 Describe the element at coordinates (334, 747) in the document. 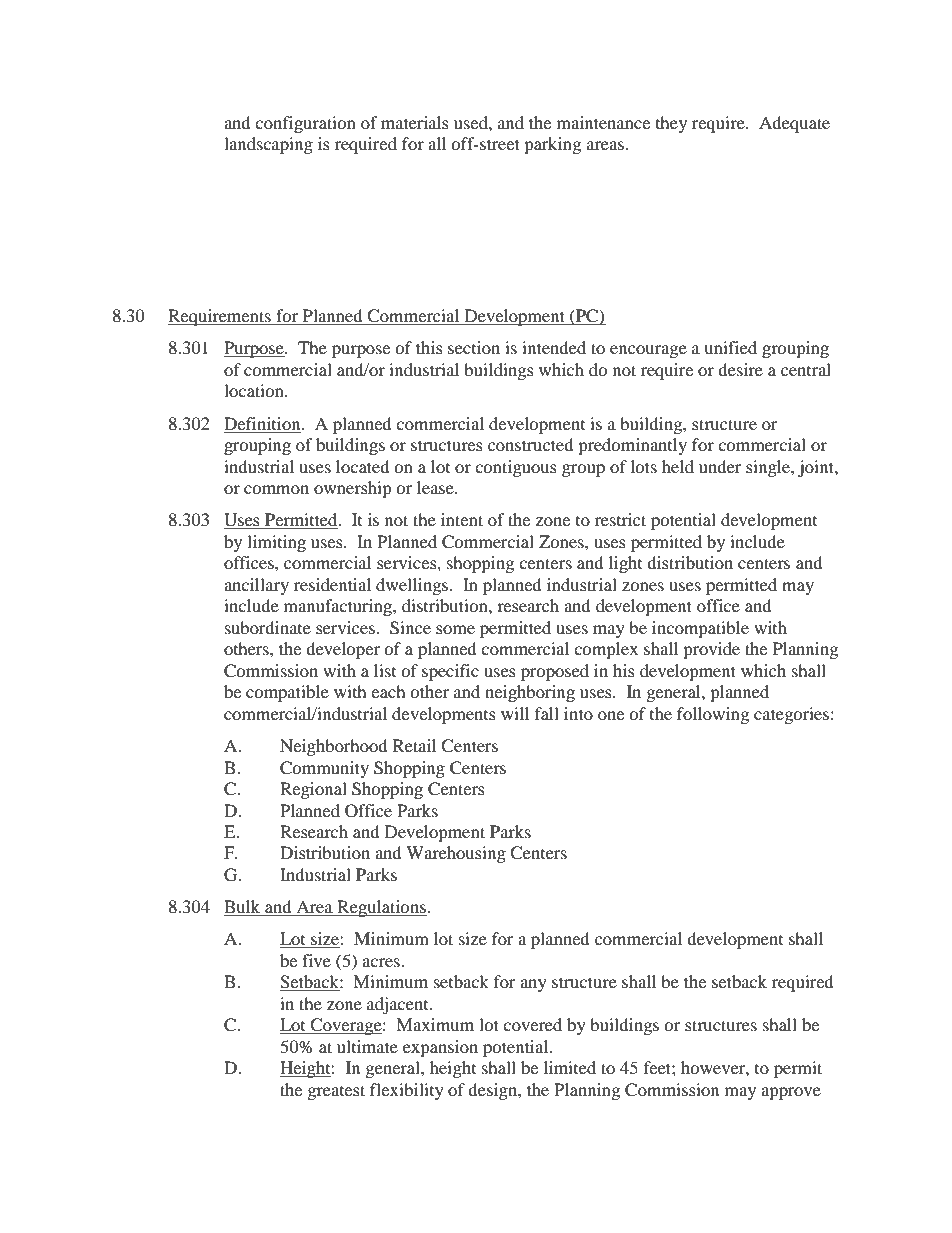

I see `Neighborhood` at that location.
